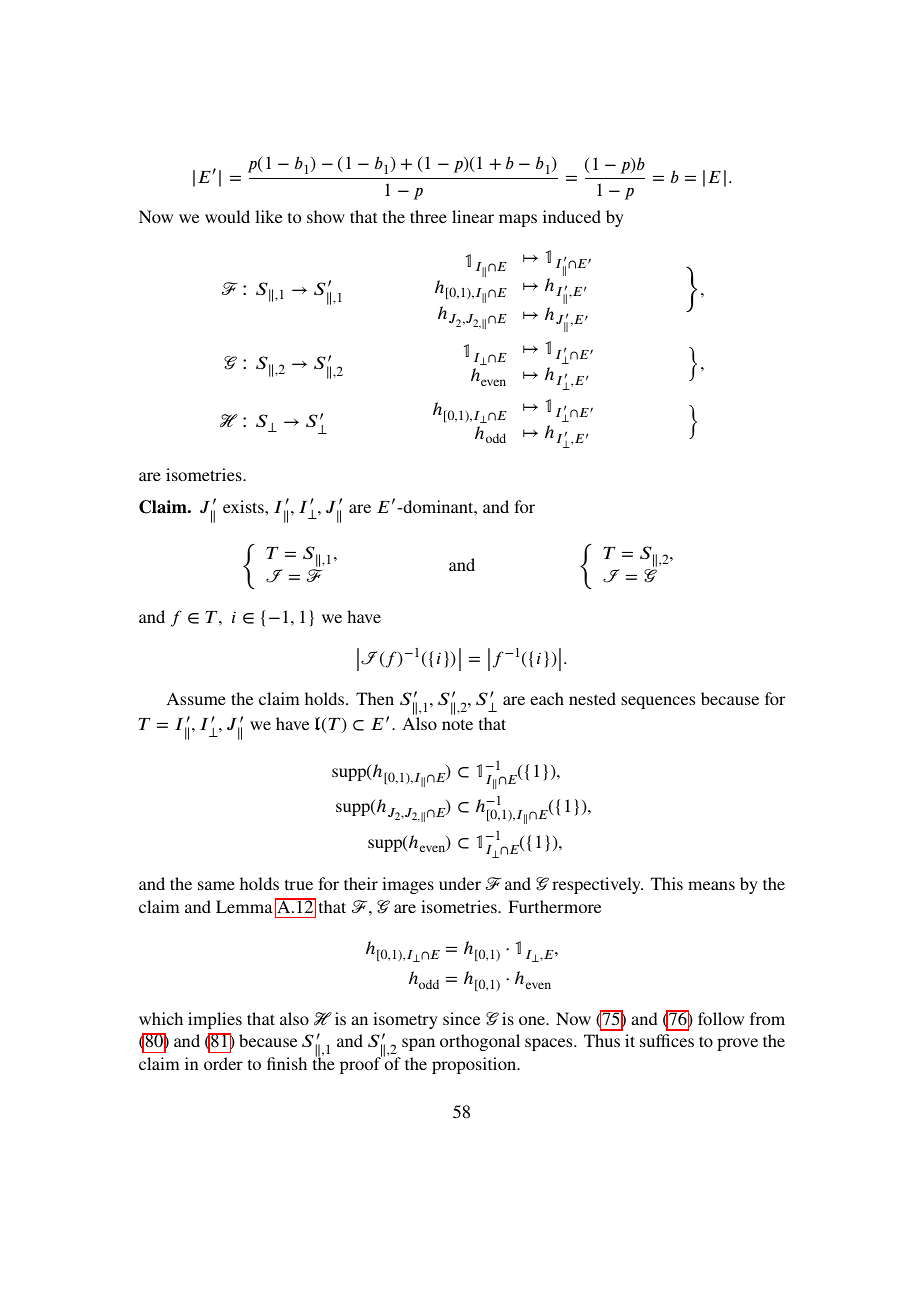 This screenshot has height=1308, width=924. I want to click on Assume, so click(196, 698).
